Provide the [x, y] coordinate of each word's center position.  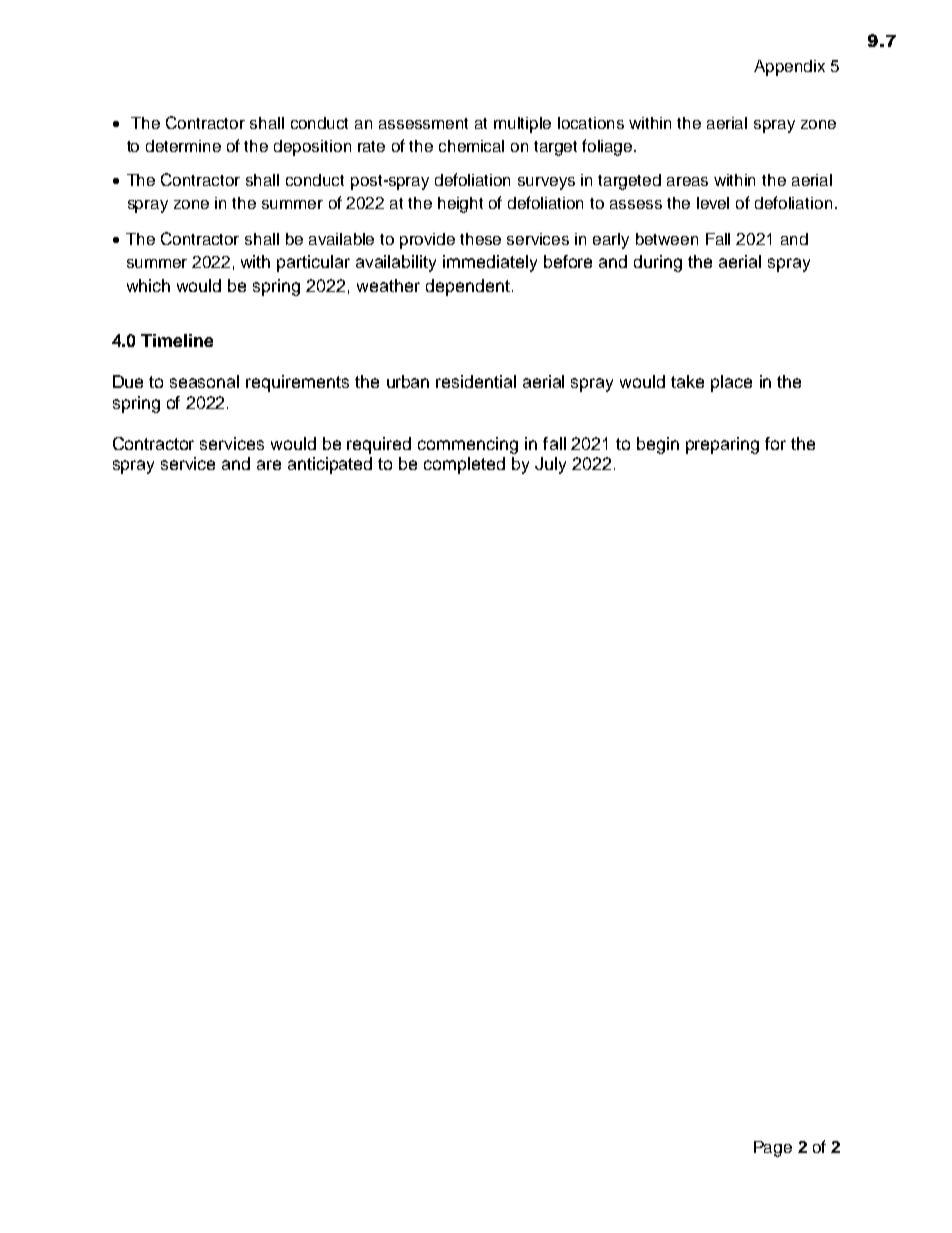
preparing [722, 445]
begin [658, 445]
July [550, 465]
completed [464, 465]
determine [183, 146]
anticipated [330, 465]
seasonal [204, 381]
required [379, 445]
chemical [471, 146]
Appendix [789, 68]
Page [773, 1149]
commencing [468, 445]
